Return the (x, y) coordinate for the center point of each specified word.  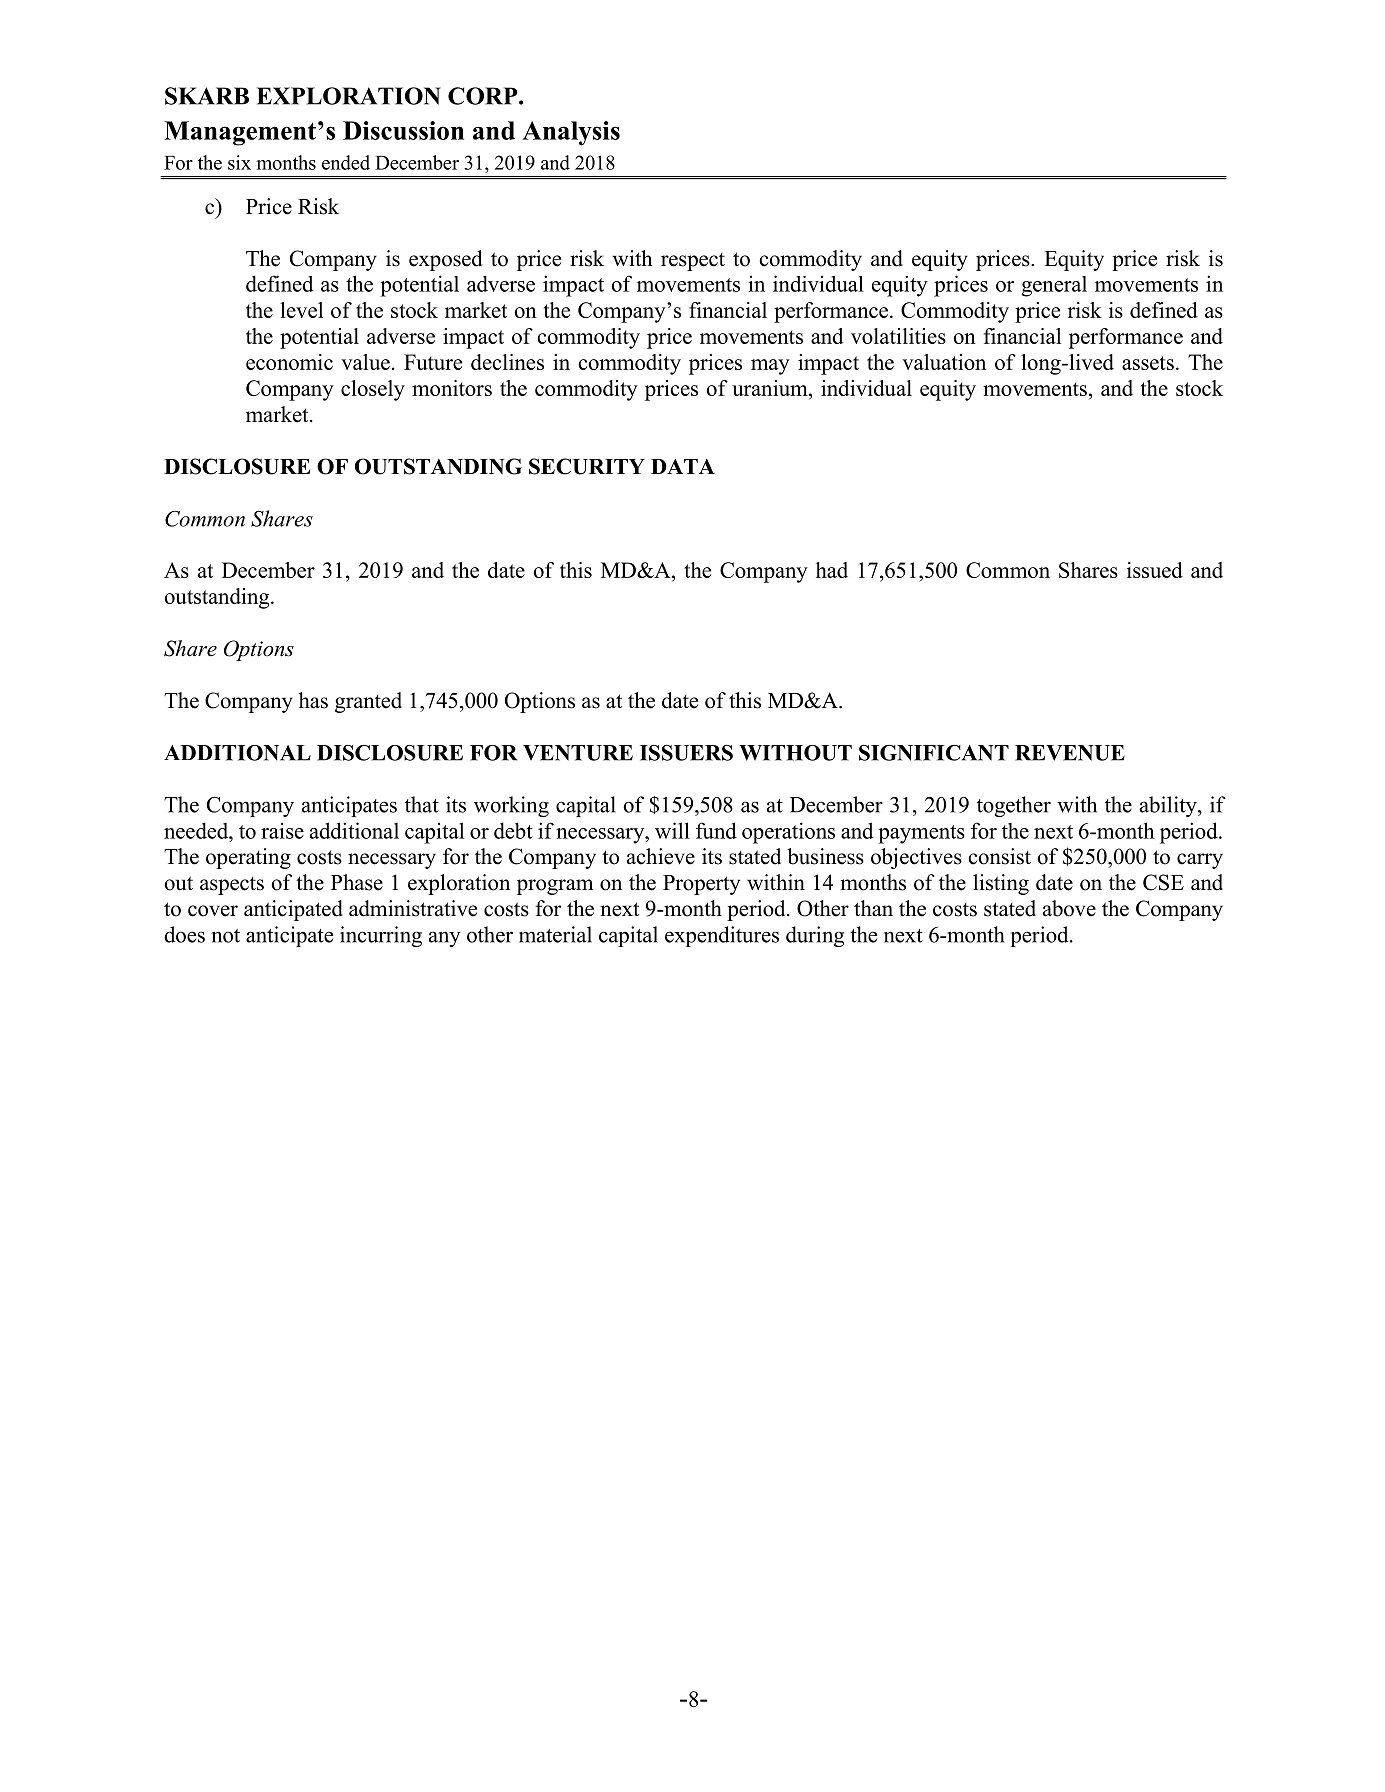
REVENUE (1070, 753)
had (832, 570)
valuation (944, 362)
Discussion (403, 130)
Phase (357, 882)
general (1054, 286)
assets (1148, 363)
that (422, 804)
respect (693, 262)
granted (368, 702)
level (301, 310)
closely (373, 390)
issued (1155, 570)
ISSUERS (686, 753)
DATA (683, 466)
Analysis (571, 133)
